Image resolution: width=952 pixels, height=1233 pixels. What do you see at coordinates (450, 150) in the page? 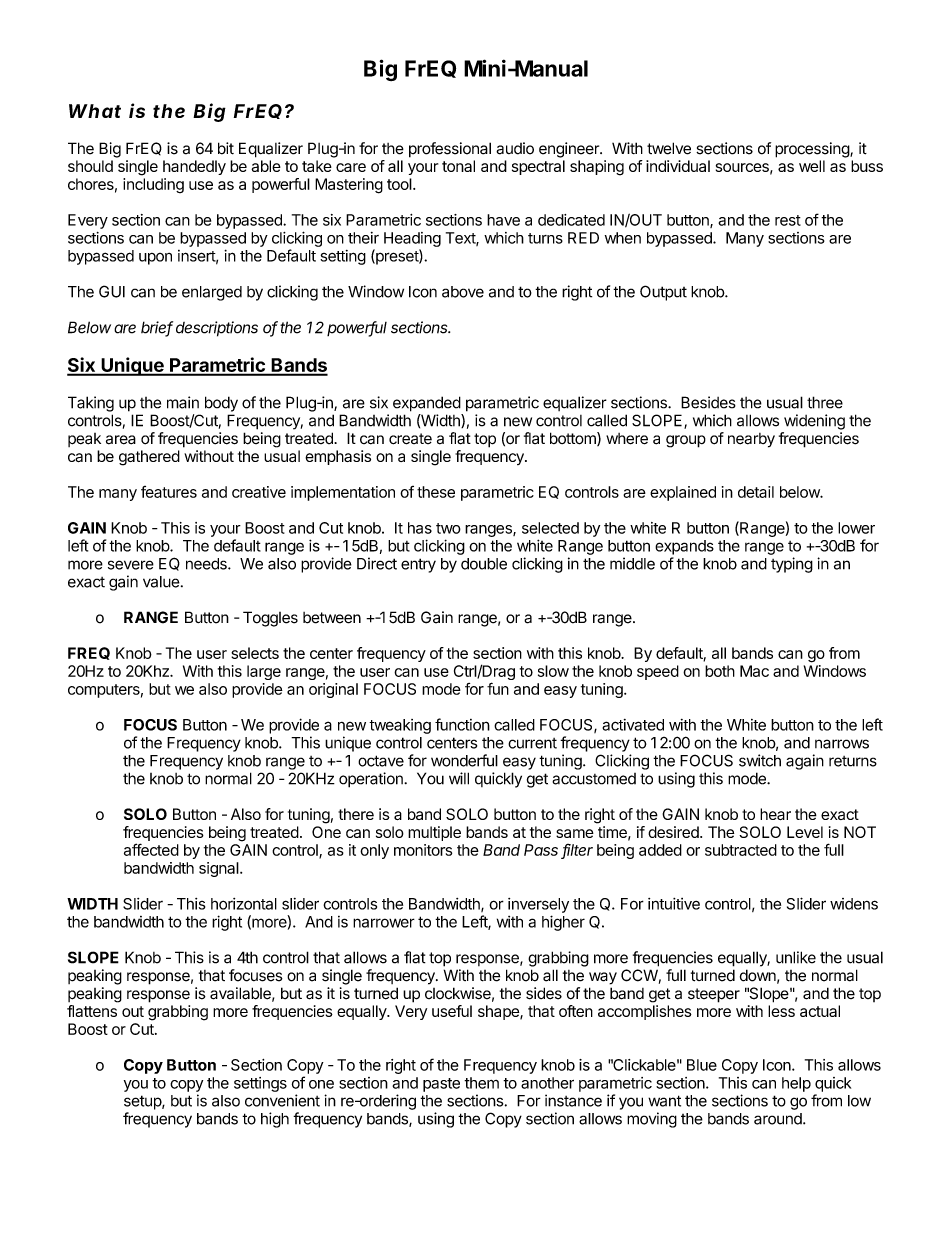
I see `professional` at bounding box center [450, 150].
